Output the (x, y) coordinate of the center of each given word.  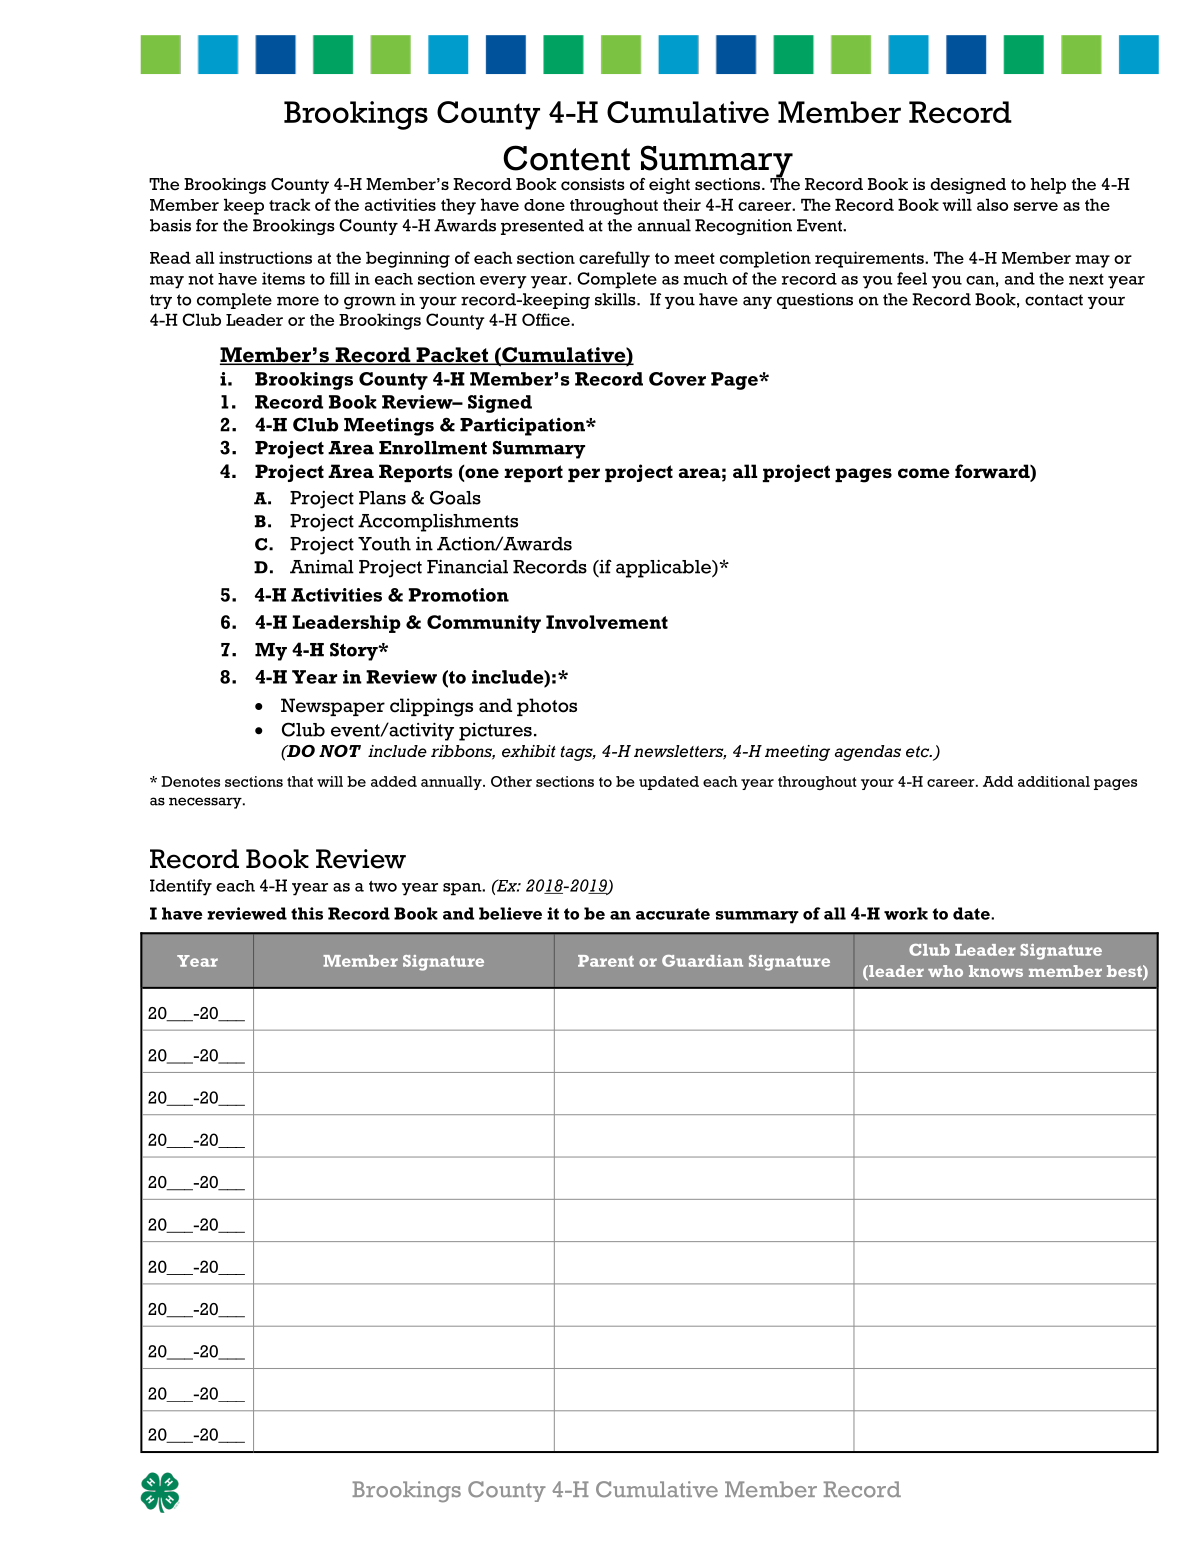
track (289, 204)
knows (996, 971)
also (992, 204)
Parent (606, 961)
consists (593, 184)
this (307, 913)
